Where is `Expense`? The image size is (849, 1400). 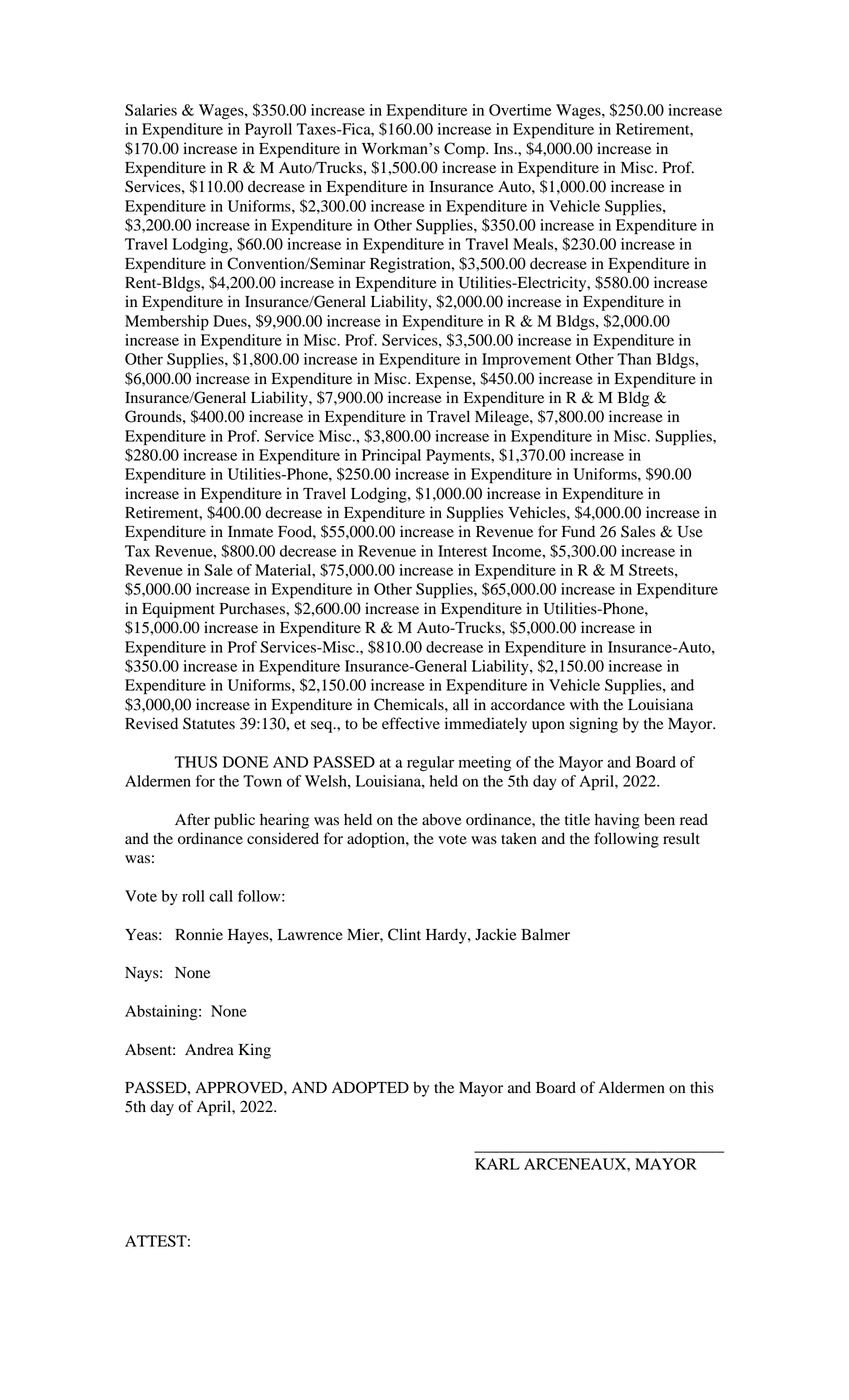 Expense is located at coordinates (445, 380).
